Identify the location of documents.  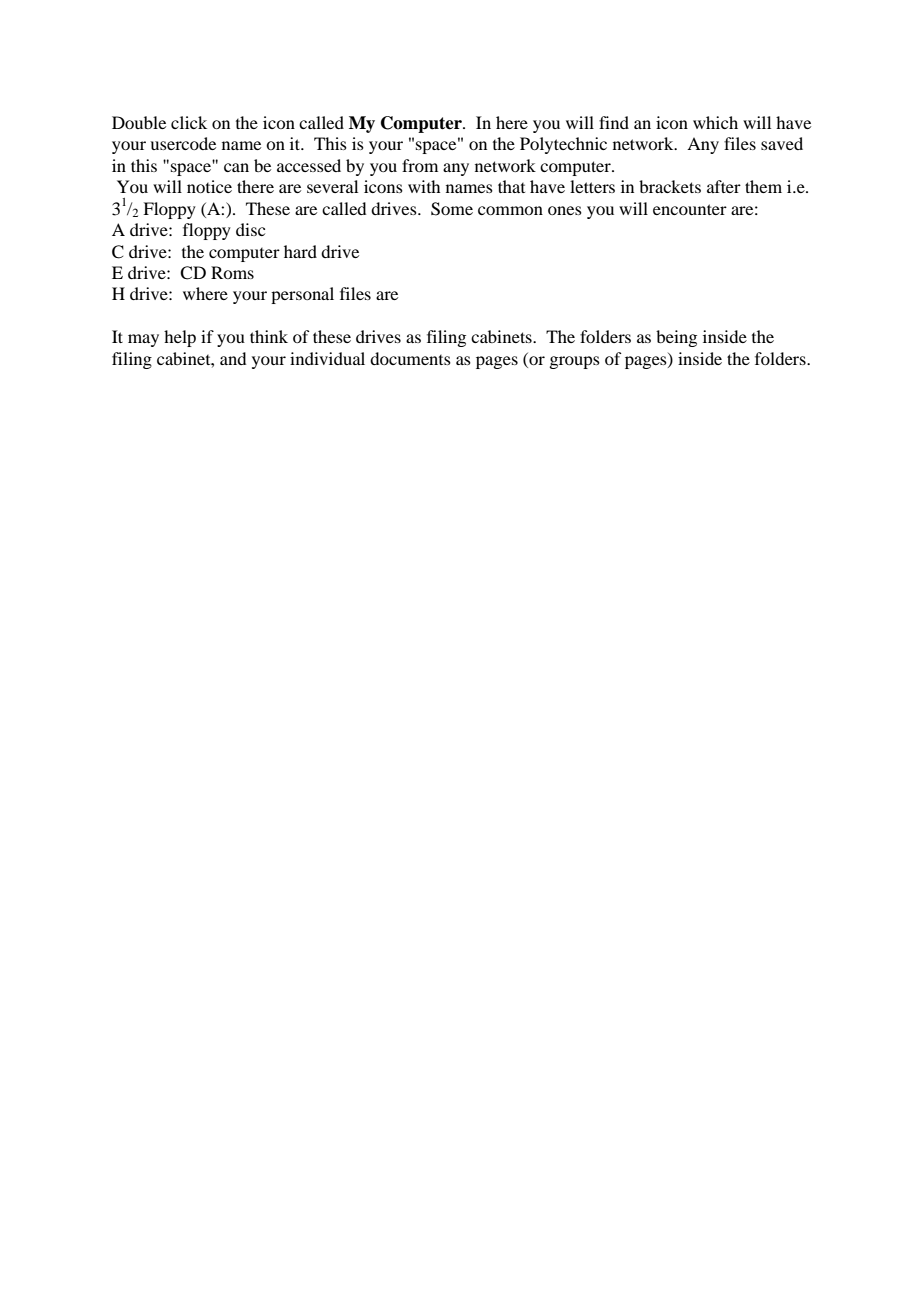
(410, 358).
